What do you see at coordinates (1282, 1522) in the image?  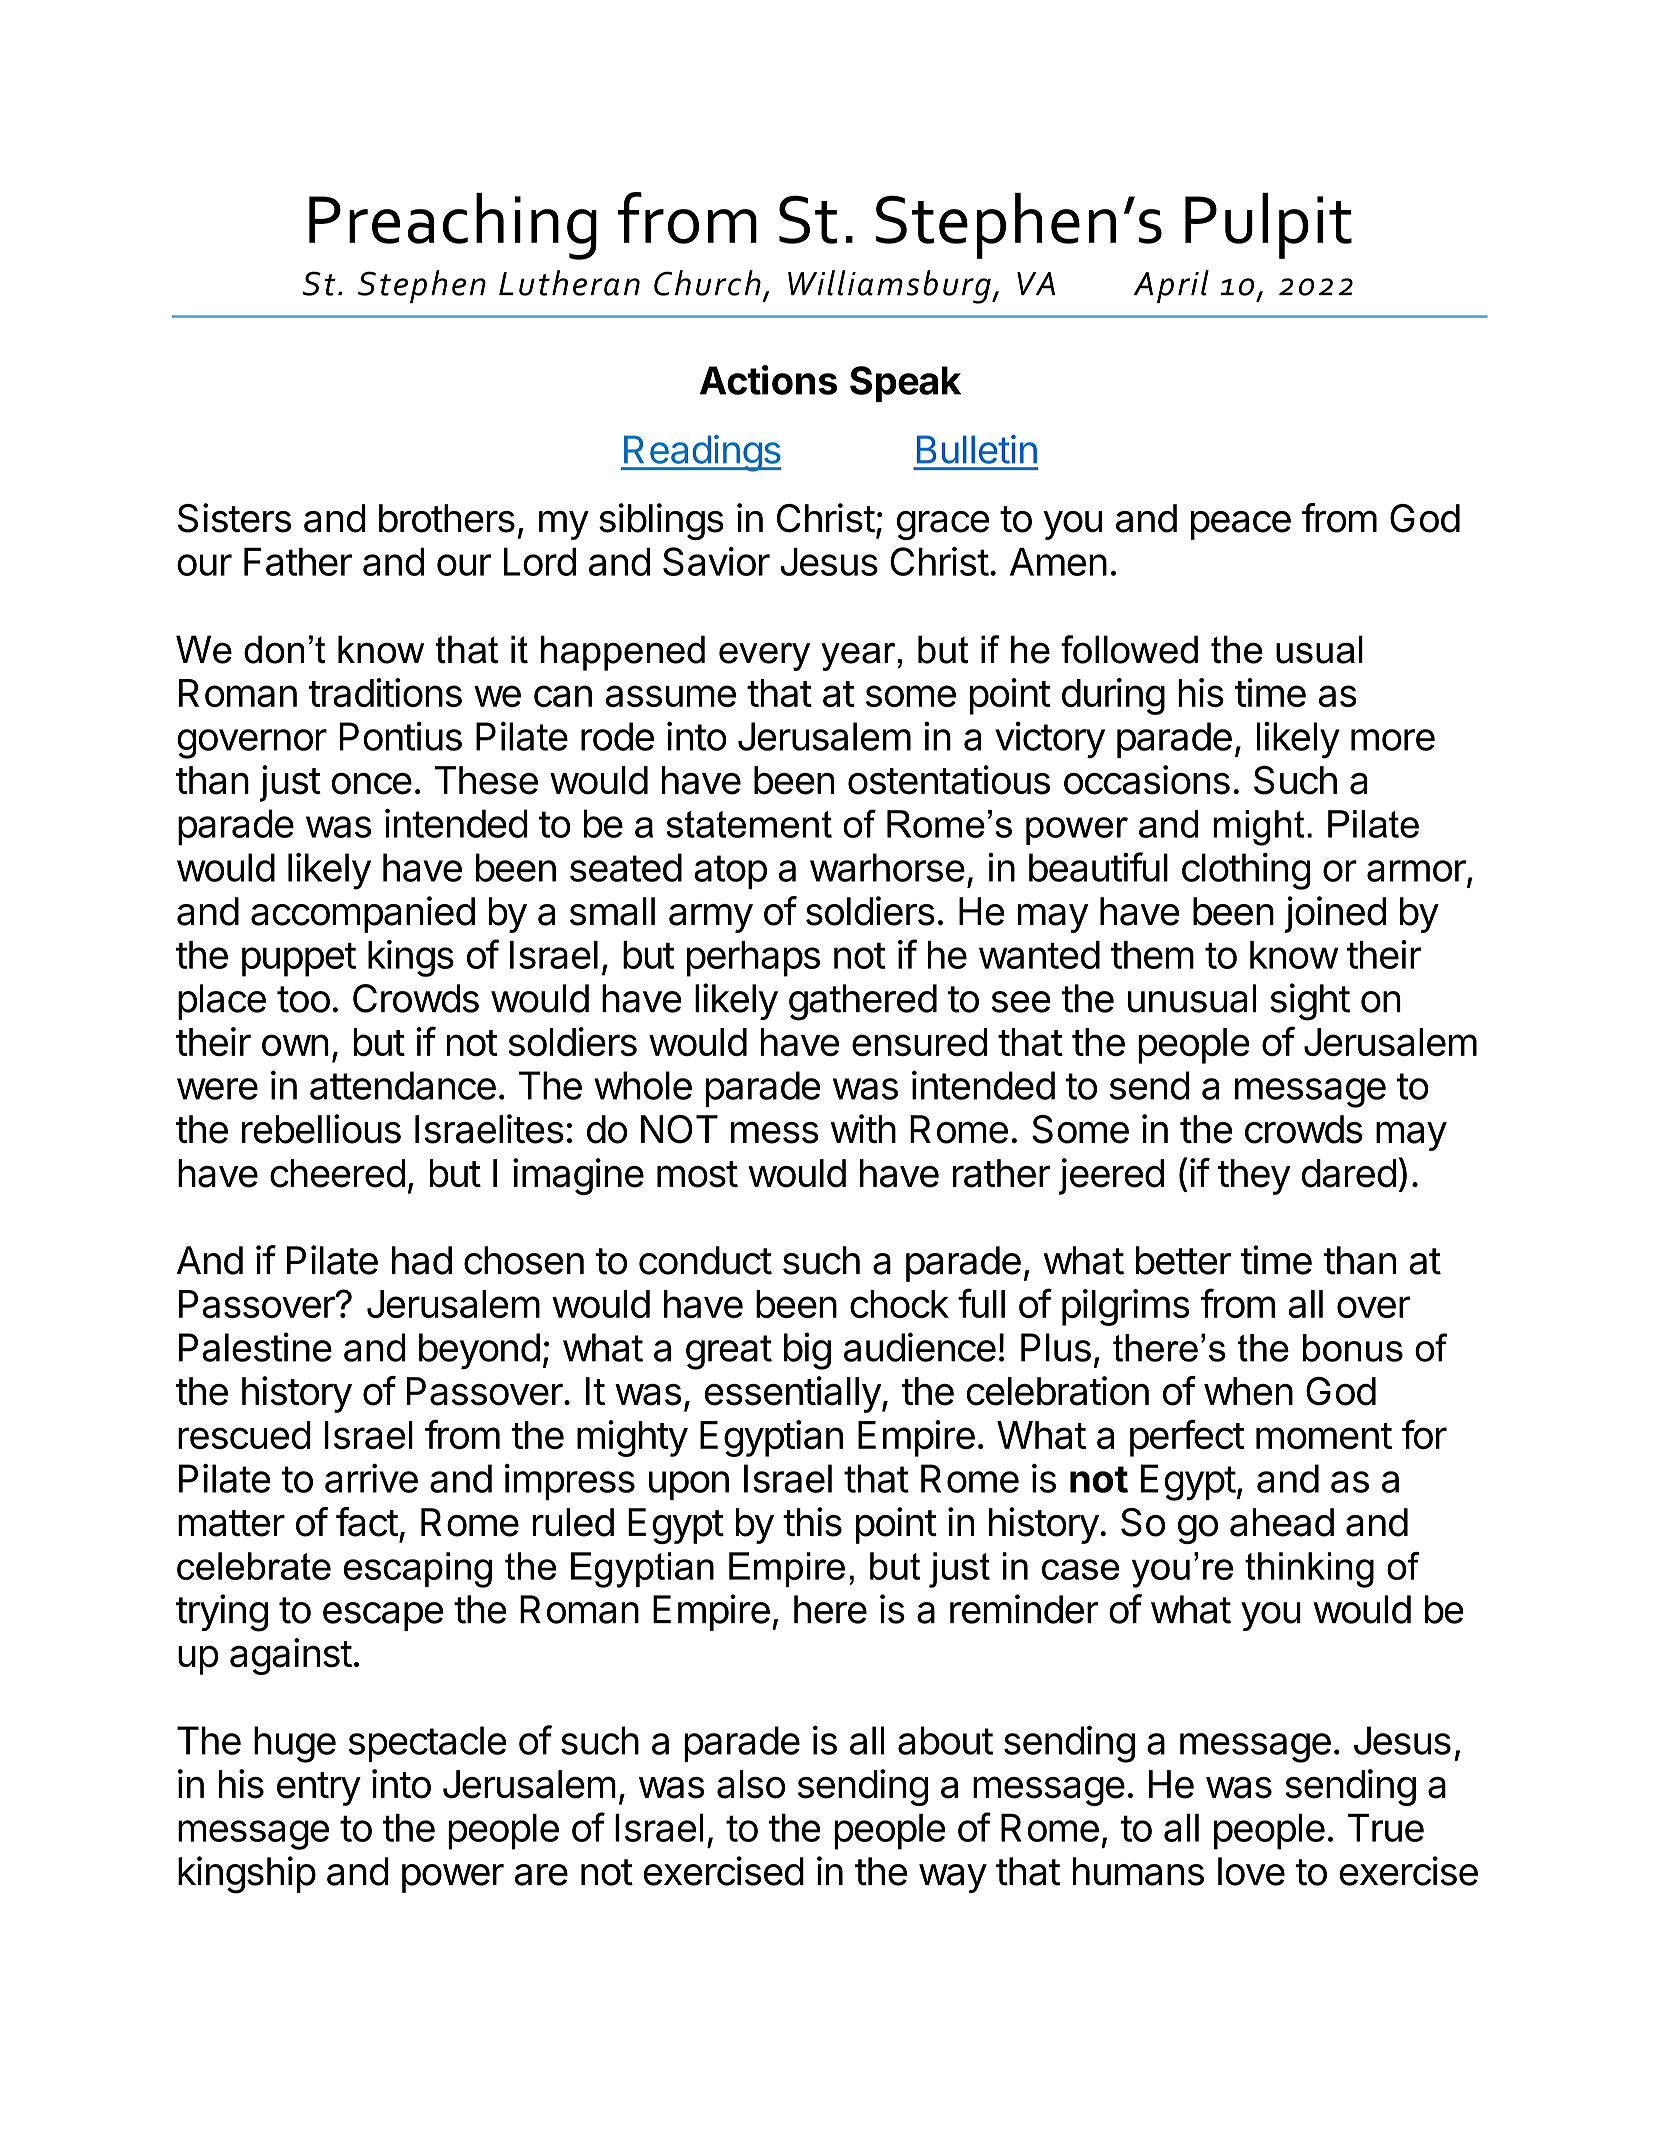 I see `ahead` at bounding box center [1282, 1522].
